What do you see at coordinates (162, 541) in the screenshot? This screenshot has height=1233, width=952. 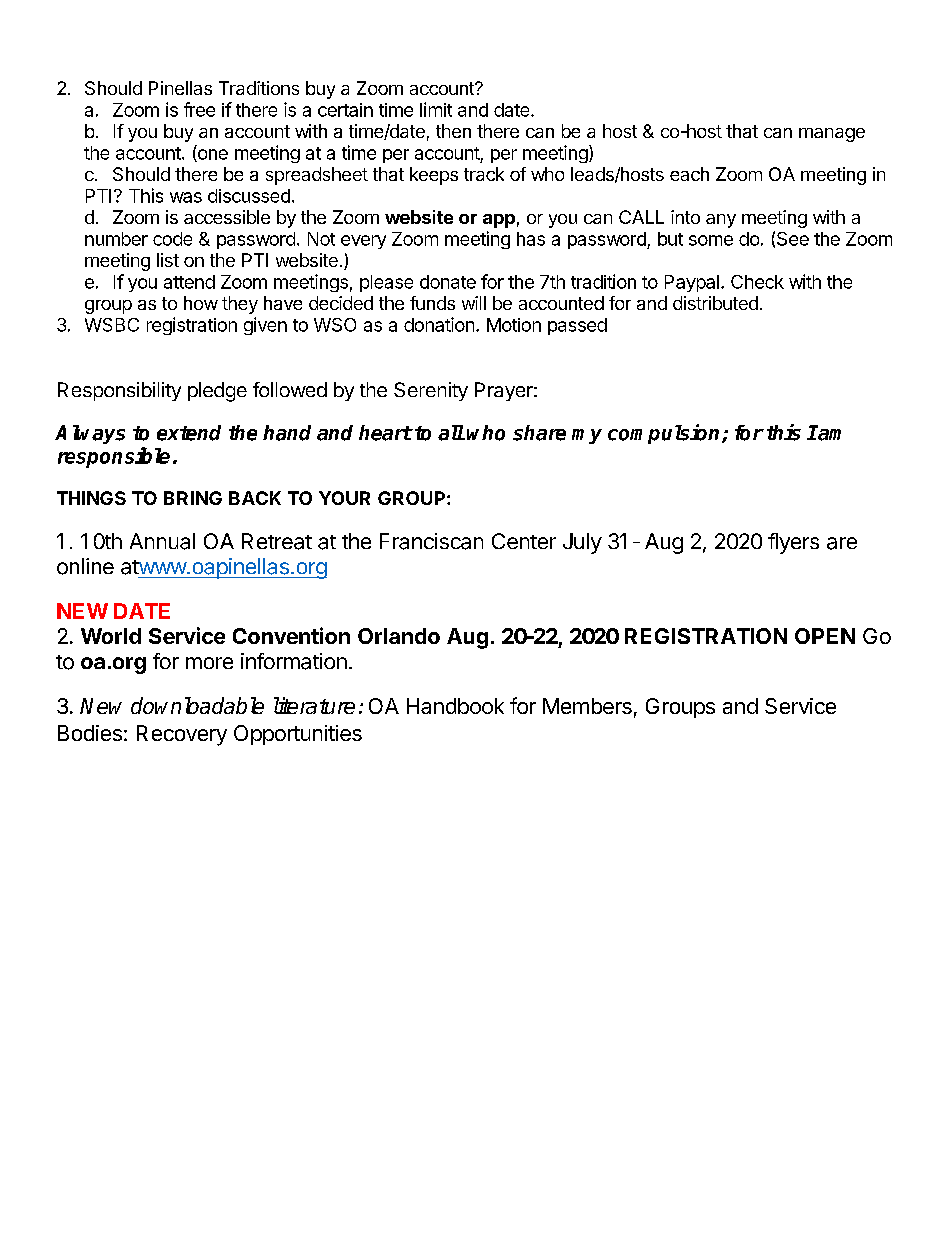 I see `Annual` at bounding box center [162, 541].
